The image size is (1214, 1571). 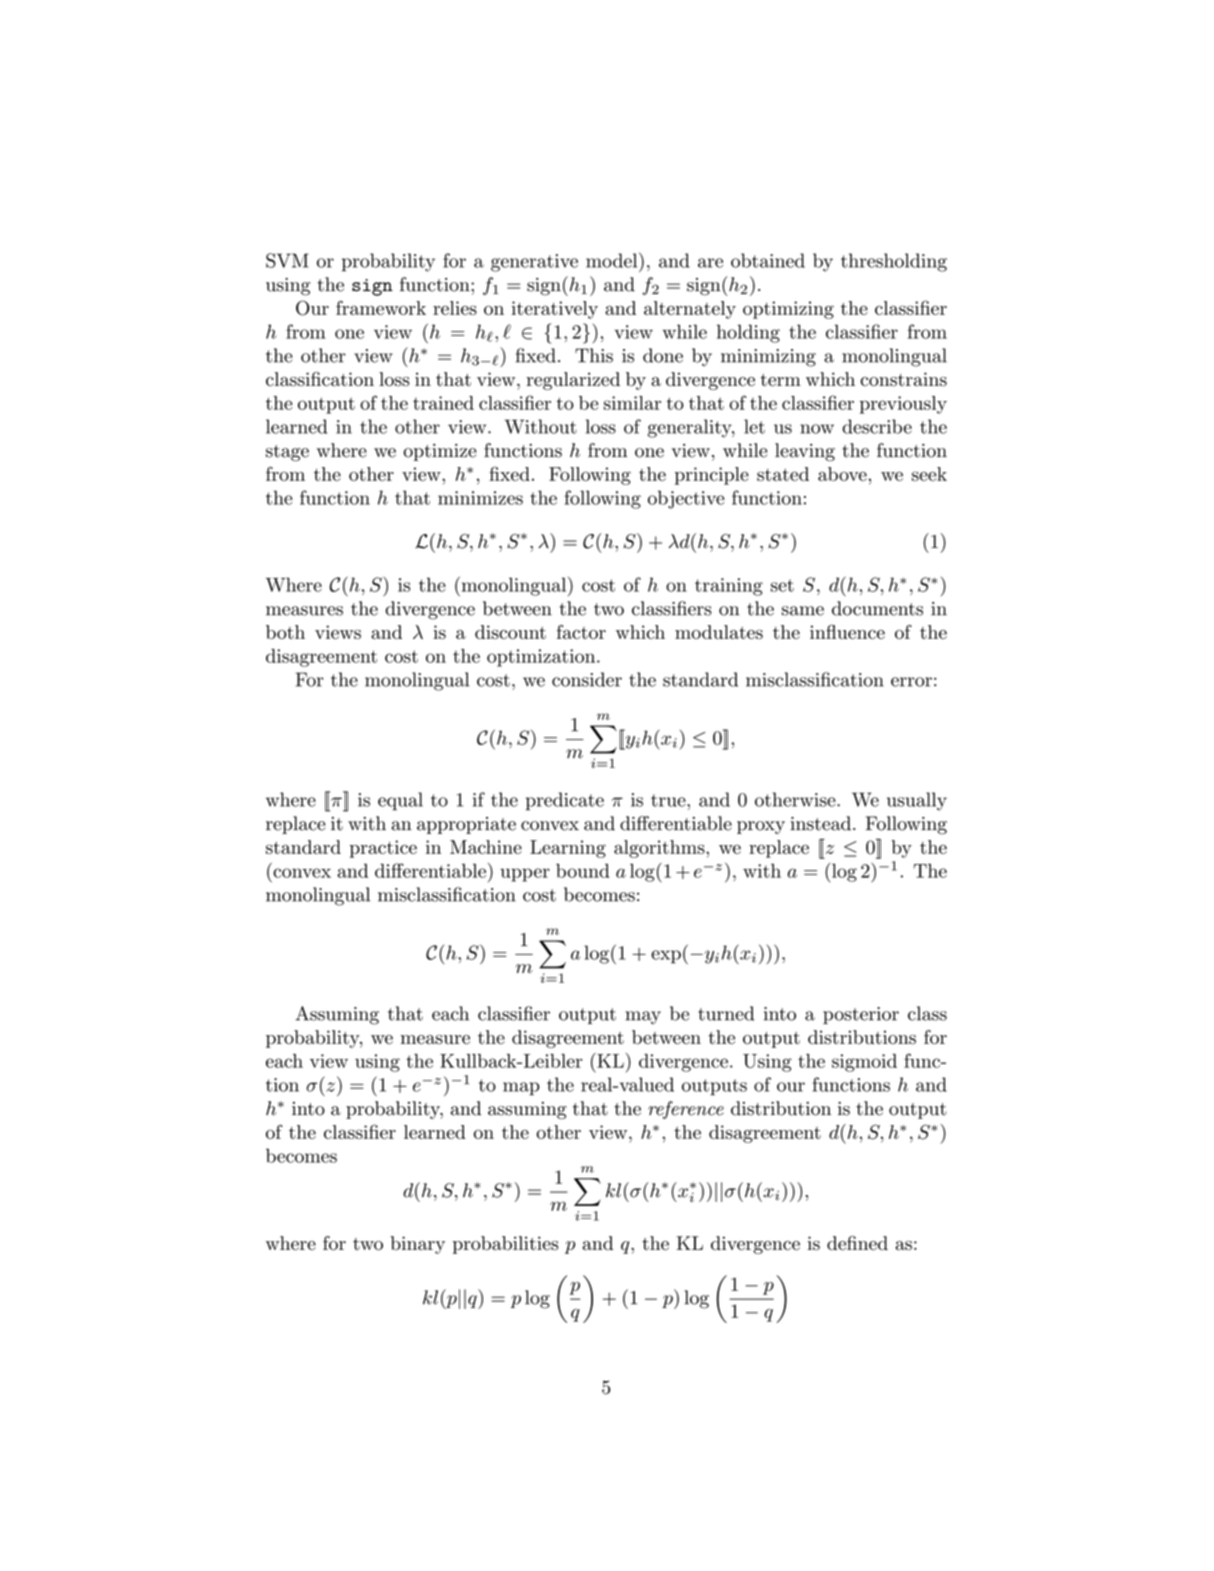 What do you see at coordinates (417, 1245) in the image?
I see `binary` at bounding box center [417, 1245].
